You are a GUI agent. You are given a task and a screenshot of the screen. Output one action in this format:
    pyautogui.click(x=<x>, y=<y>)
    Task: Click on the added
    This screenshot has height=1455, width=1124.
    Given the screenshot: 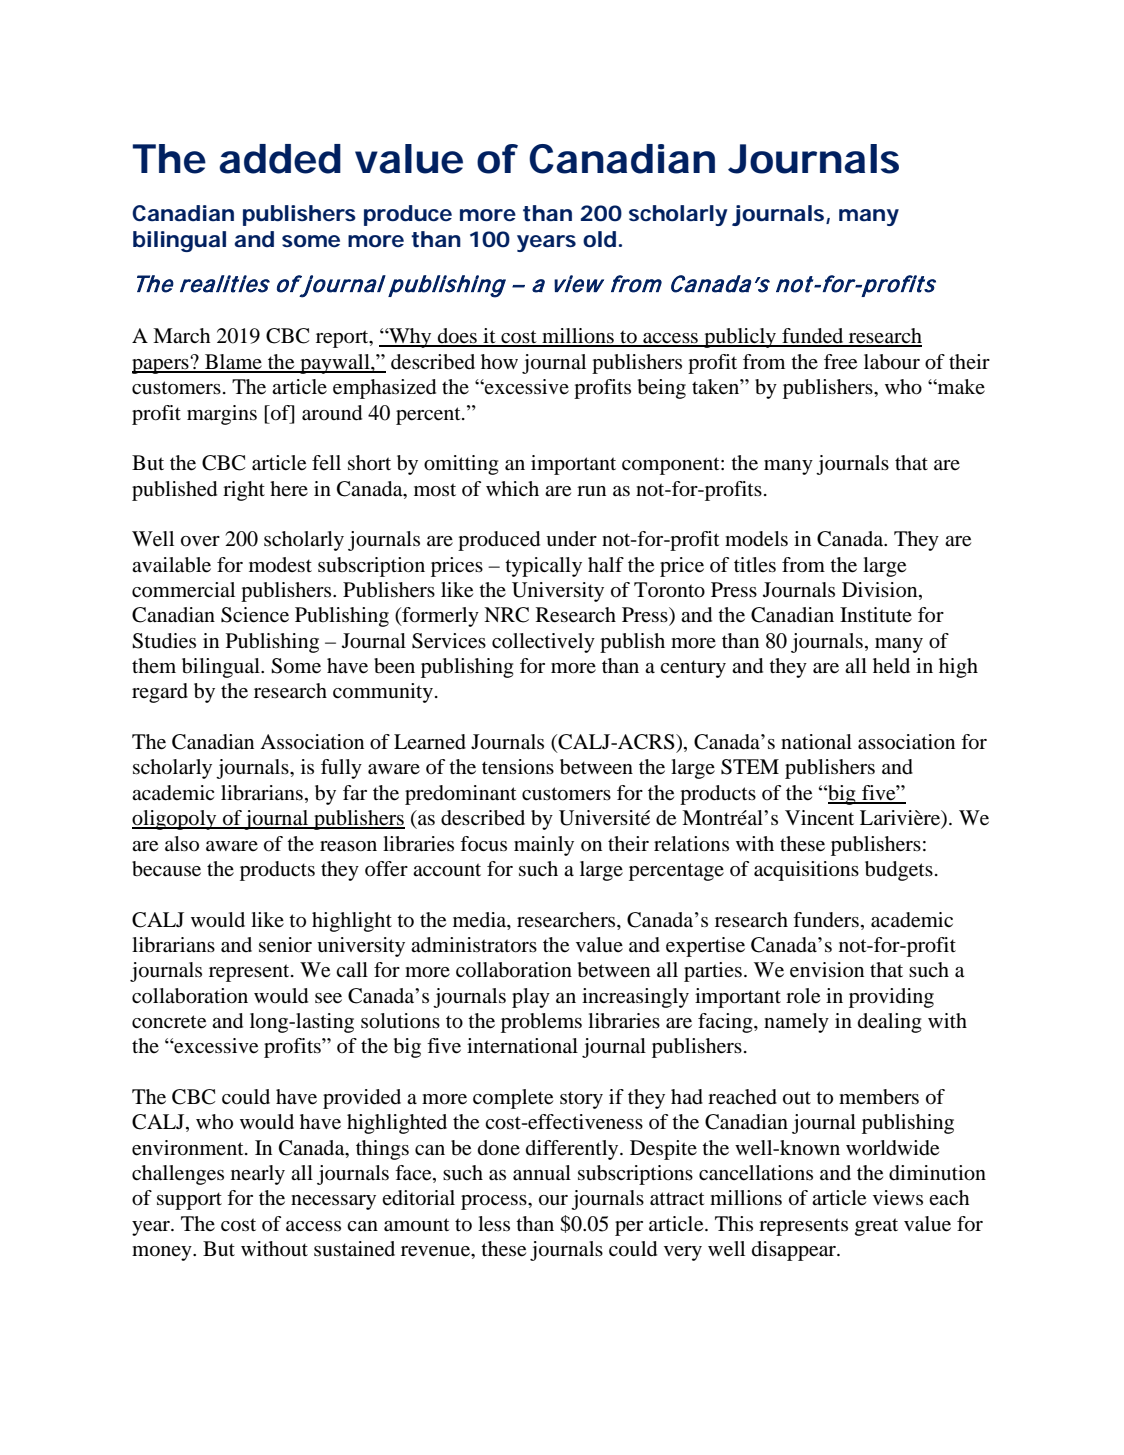 What is the action you would take?
    pyautogui.click(x=280, y=159)
